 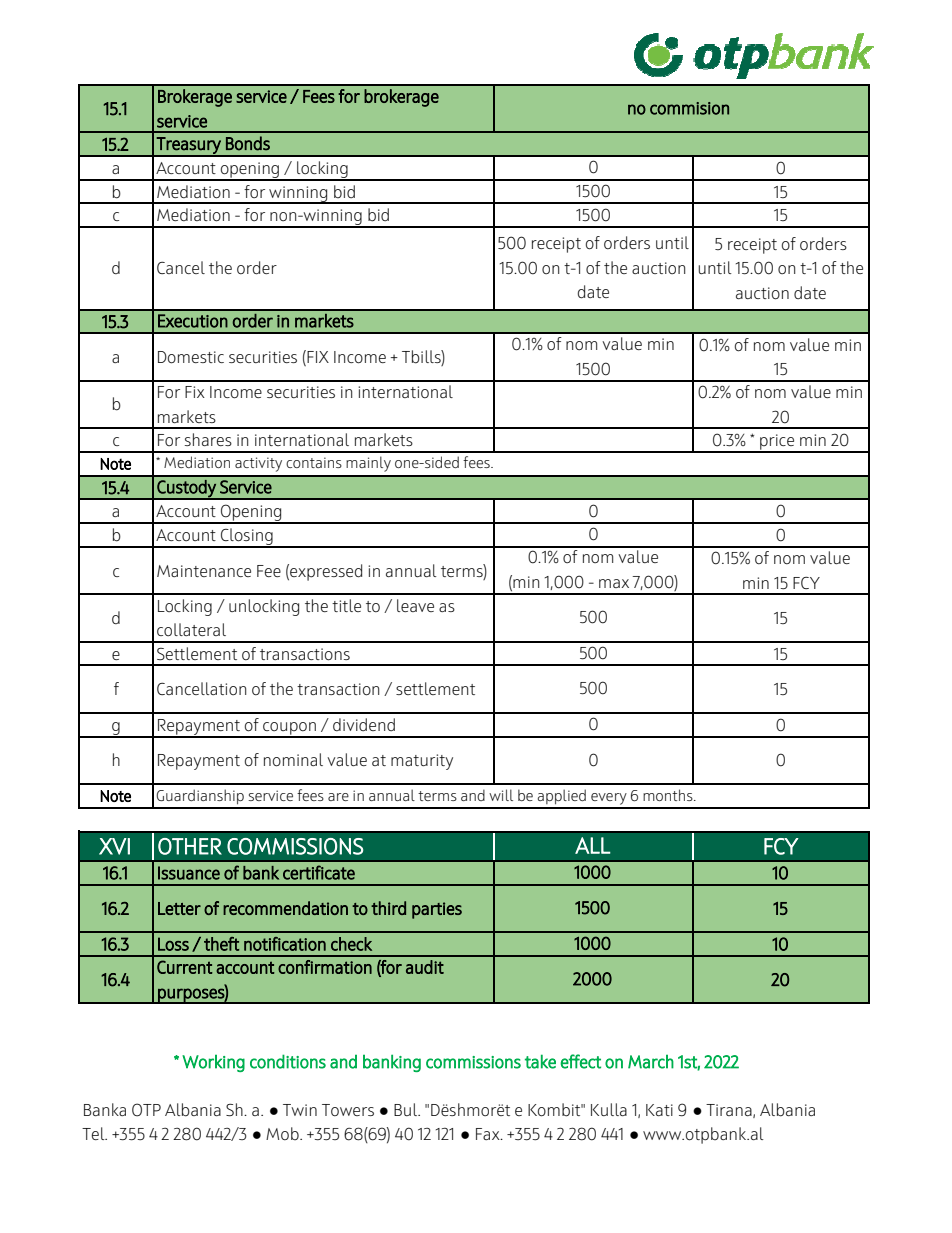 I want to click on parties, so click(x=437, y=910).
